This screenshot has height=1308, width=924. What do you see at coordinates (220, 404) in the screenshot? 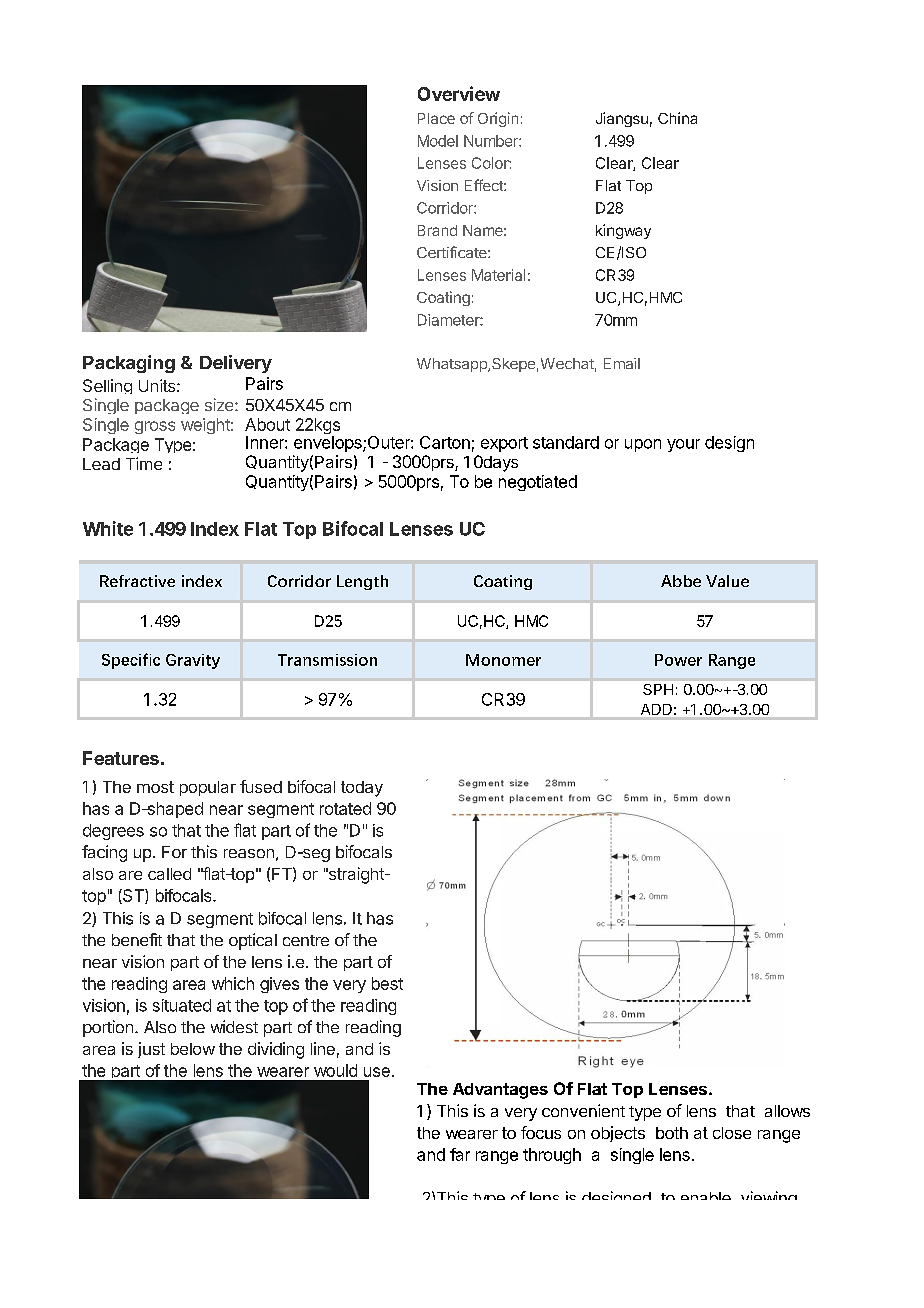
I see `size` at bounding box center [220, 404].
